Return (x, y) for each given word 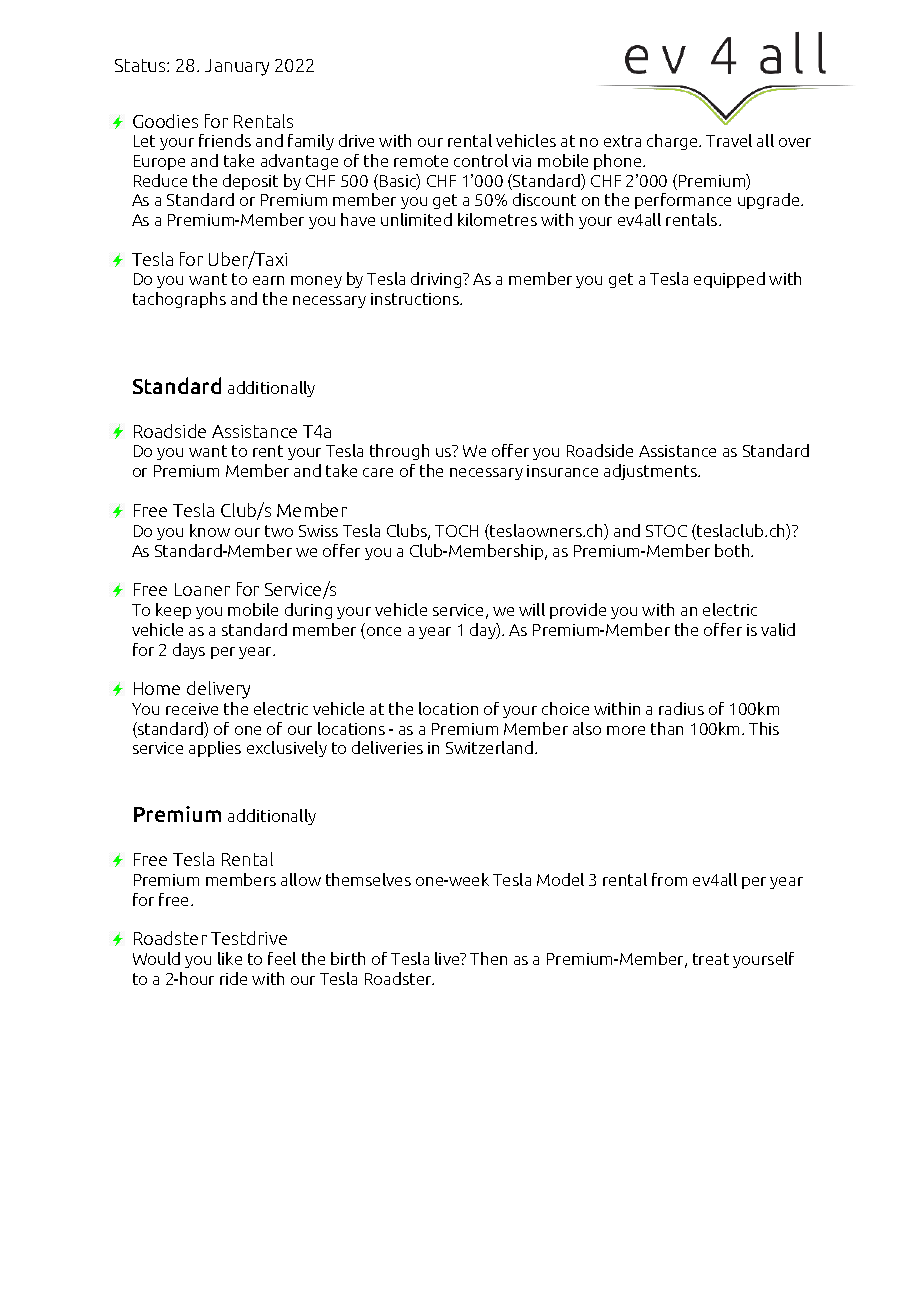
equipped (729, 280)
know (210, 530)
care (378, 472)
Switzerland (491, 747)
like (230, 958)
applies (215, 749)
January (237, 67)
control (481, 160)
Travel (729, 140)
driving (437, 280)
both (733, 550)
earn (268, 280)
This (764, 728)
